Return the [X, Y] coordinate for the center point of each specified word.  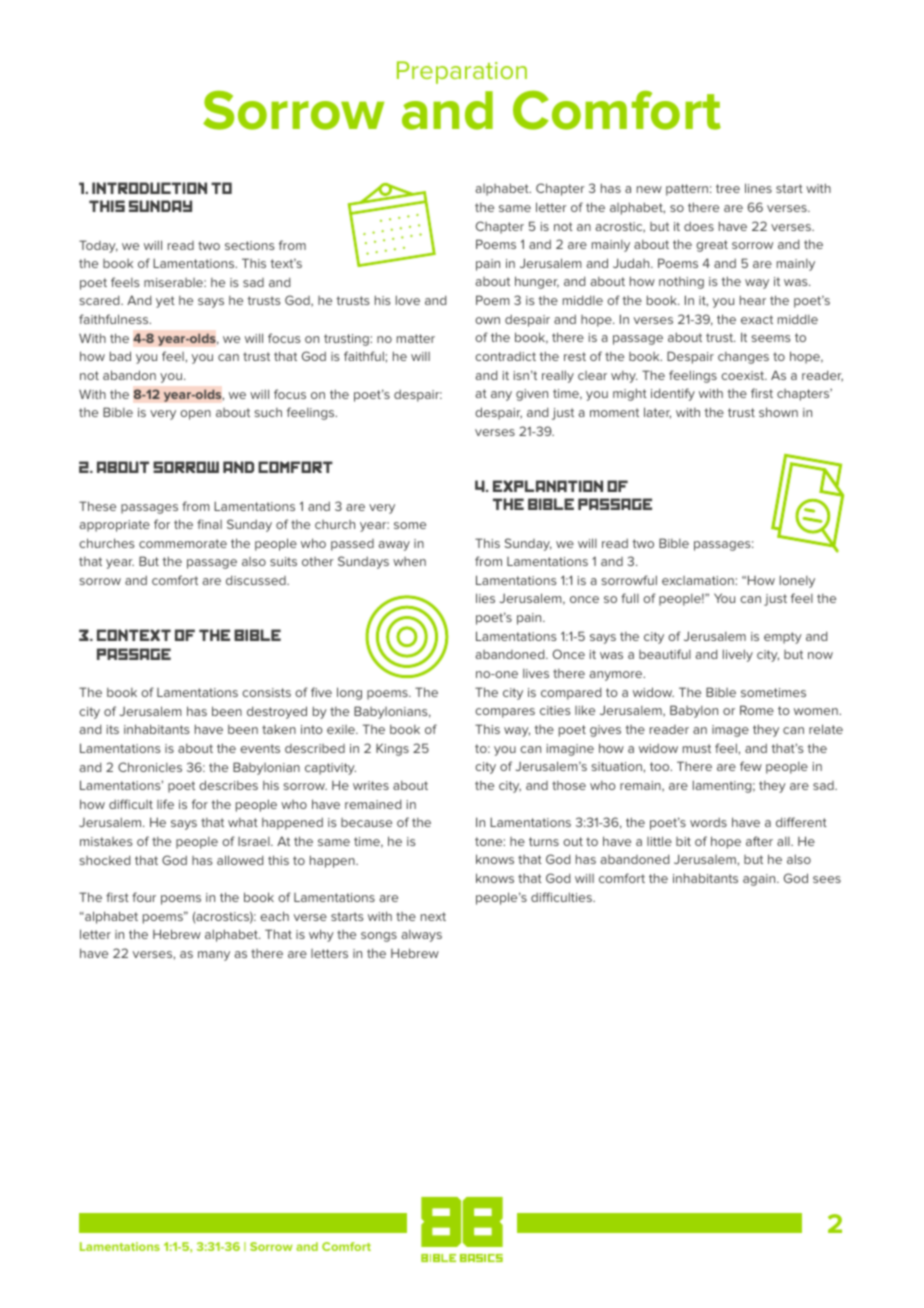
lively [738, 655]
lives [536, 673]
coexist [744, 375]
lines [758, 188]
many [214, 956]
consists [266, 692]
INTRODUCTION [149, 188]
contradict [505, 356]
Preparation [462, 72]
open [195, 415]
